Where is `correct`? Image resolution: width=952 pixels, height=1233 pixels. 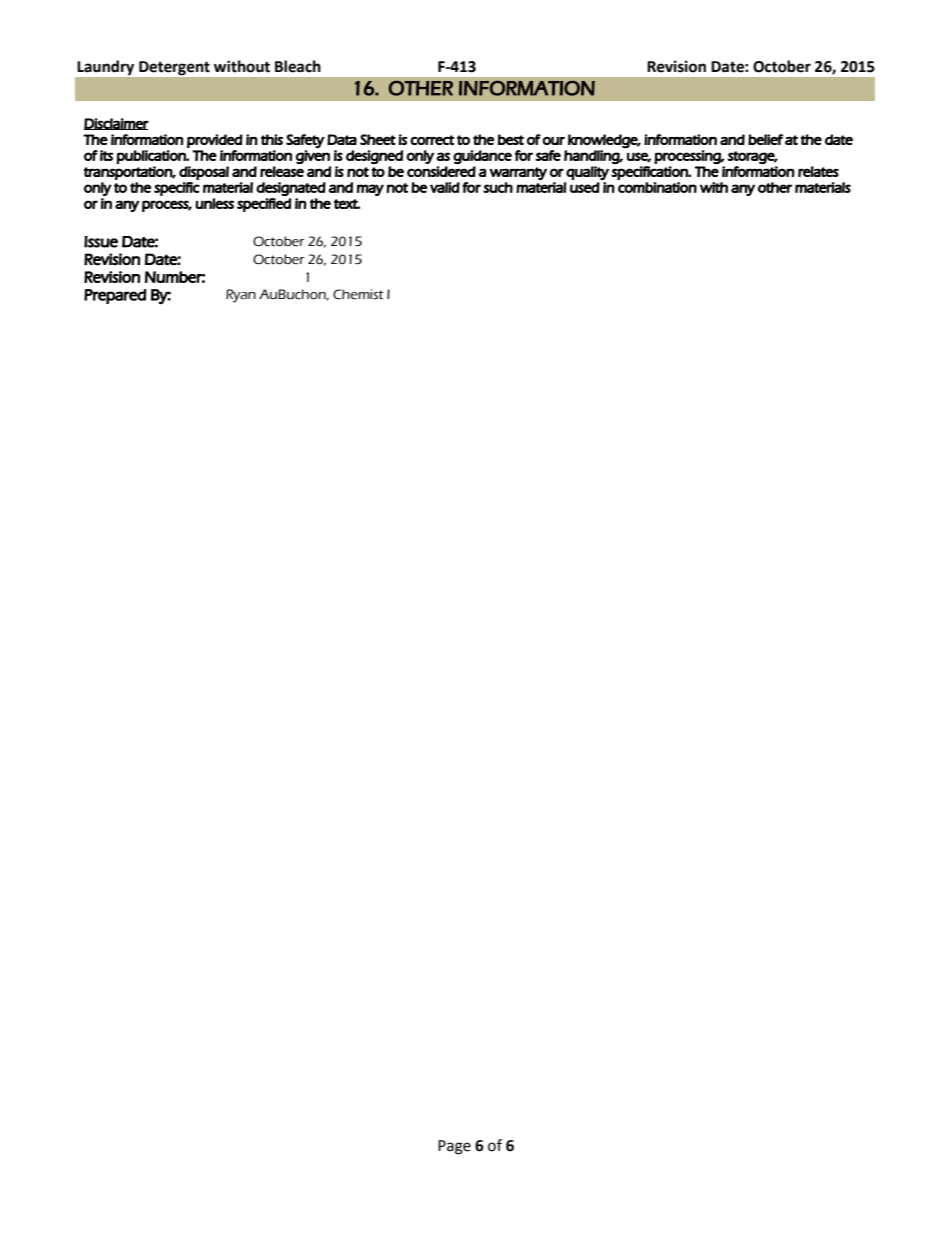 correct is located at coordinates (432, 140).
